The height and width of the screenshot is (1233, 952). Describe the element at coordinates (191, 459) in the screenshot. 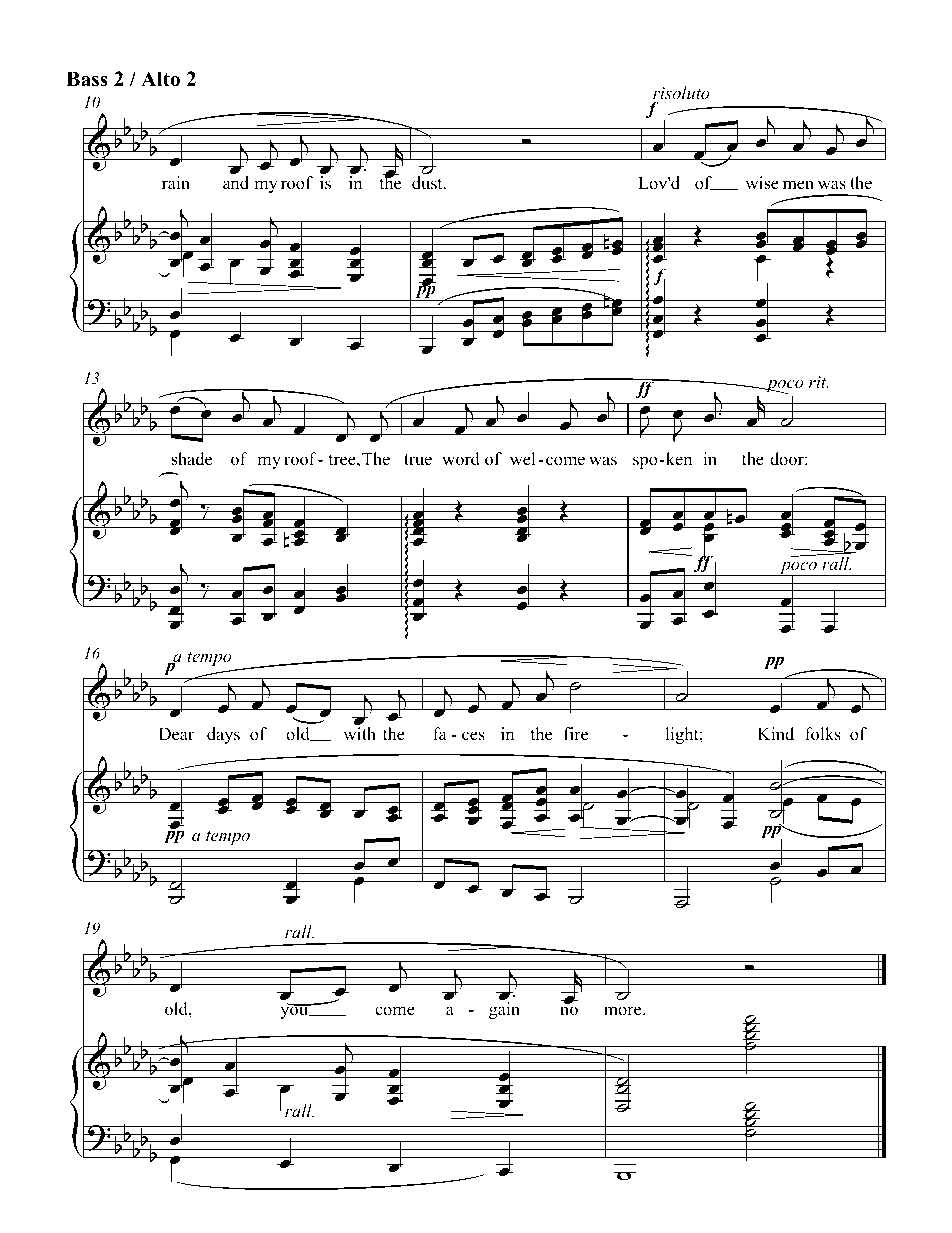

I see `shade` at that location.
